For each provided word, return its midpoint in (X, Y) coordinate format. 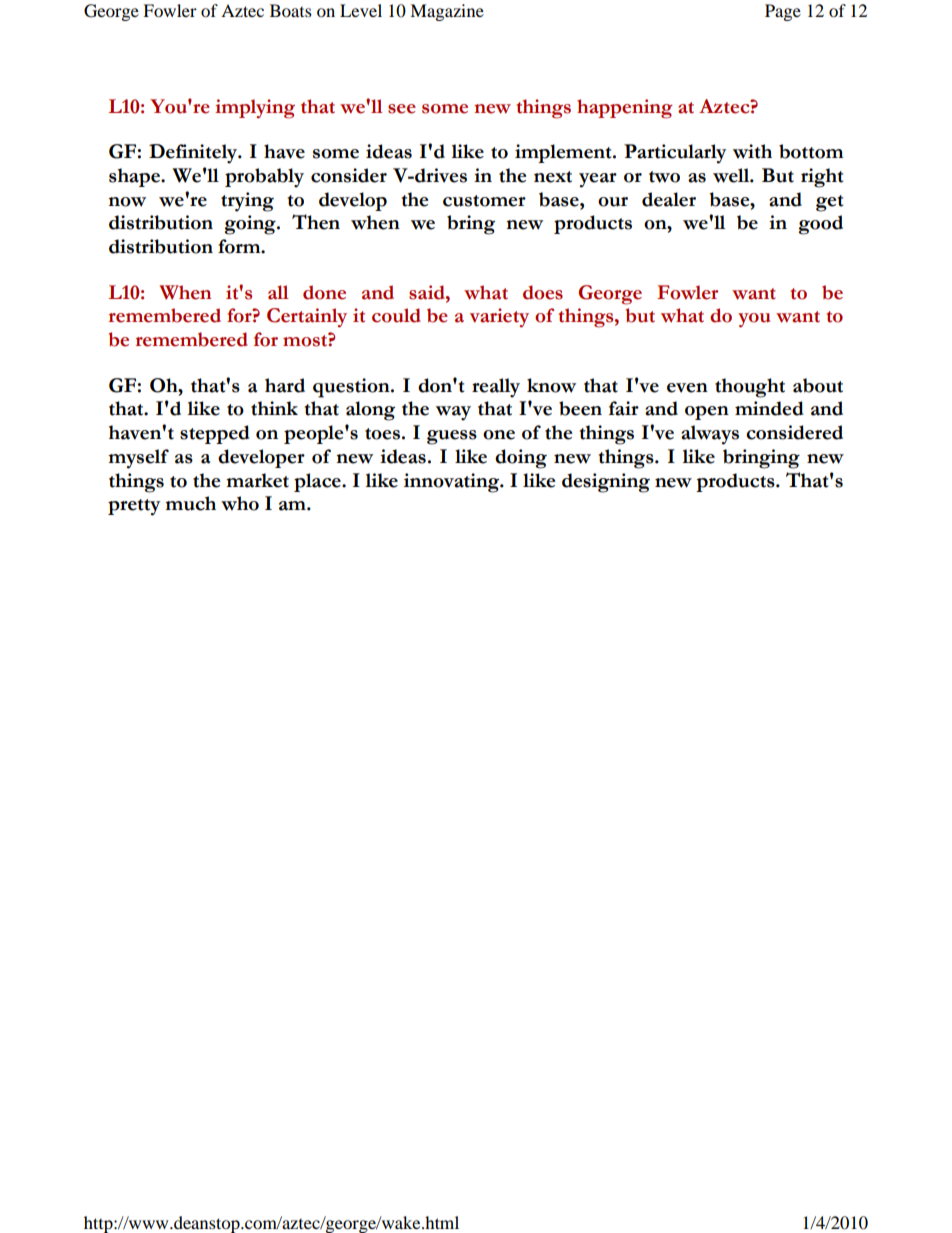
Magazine (447, 12)
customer (484, 201)
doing (521, 459)
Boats (291, 10)
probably (264, 178)
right (822, 178)
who (240, 503)
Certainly (307, 318)
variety (499, 318)
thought (750, 388)
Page (783, 12)
